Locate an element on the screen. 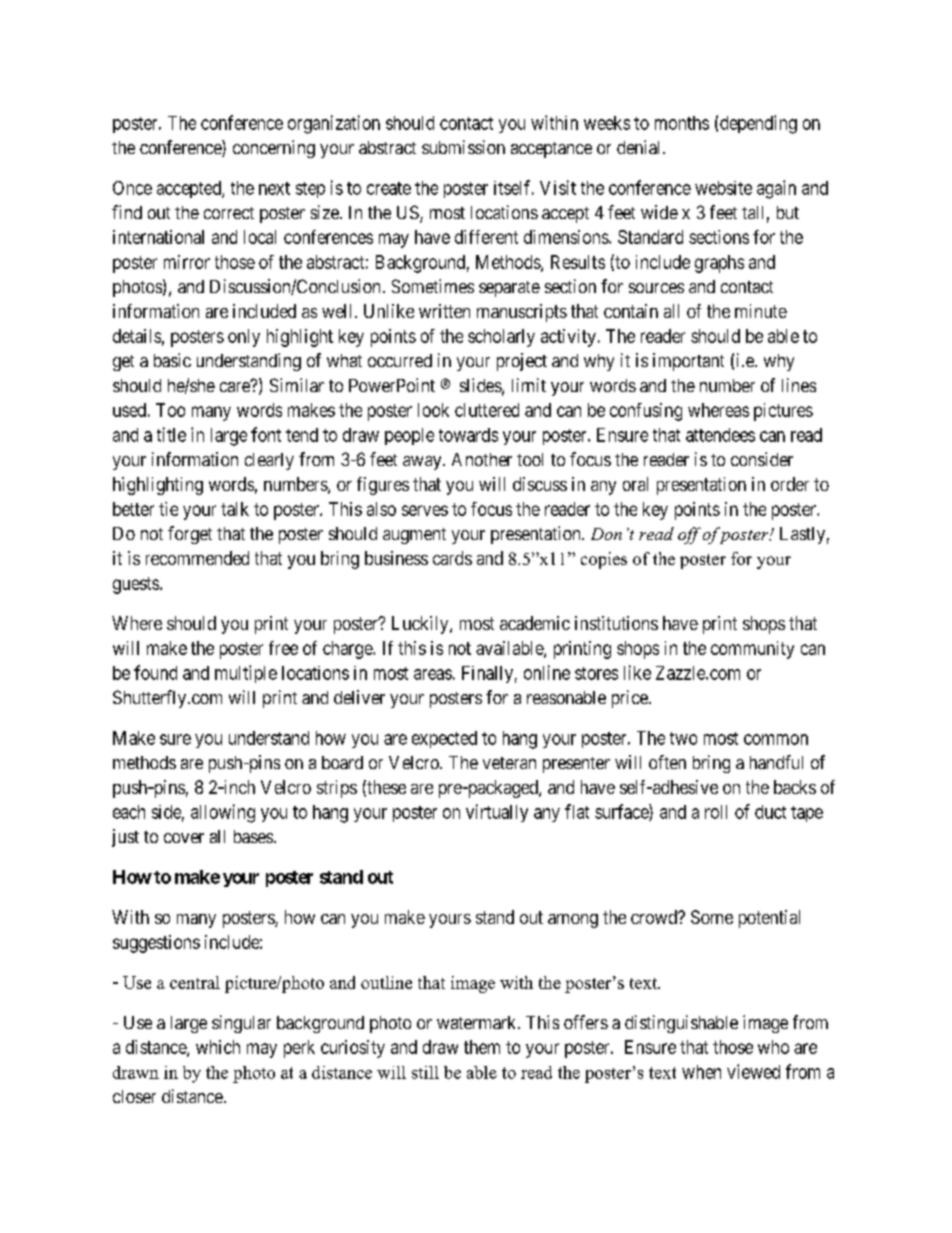 The height and width of the screenshot is (1233, 952). them is located at coordinates (482, 1047).
